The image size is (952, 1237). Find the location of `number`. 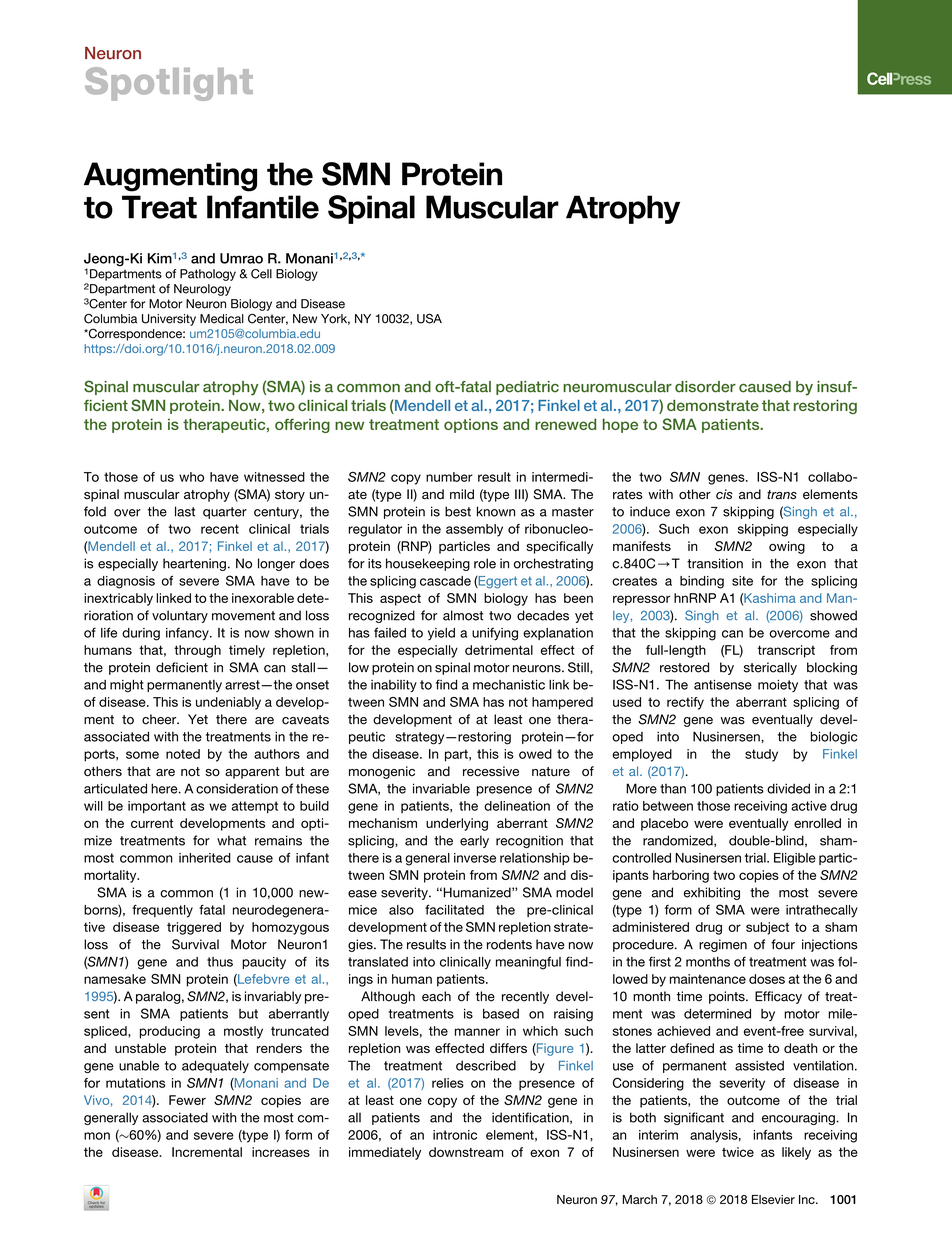

number is located at coordinates (449, 477).
